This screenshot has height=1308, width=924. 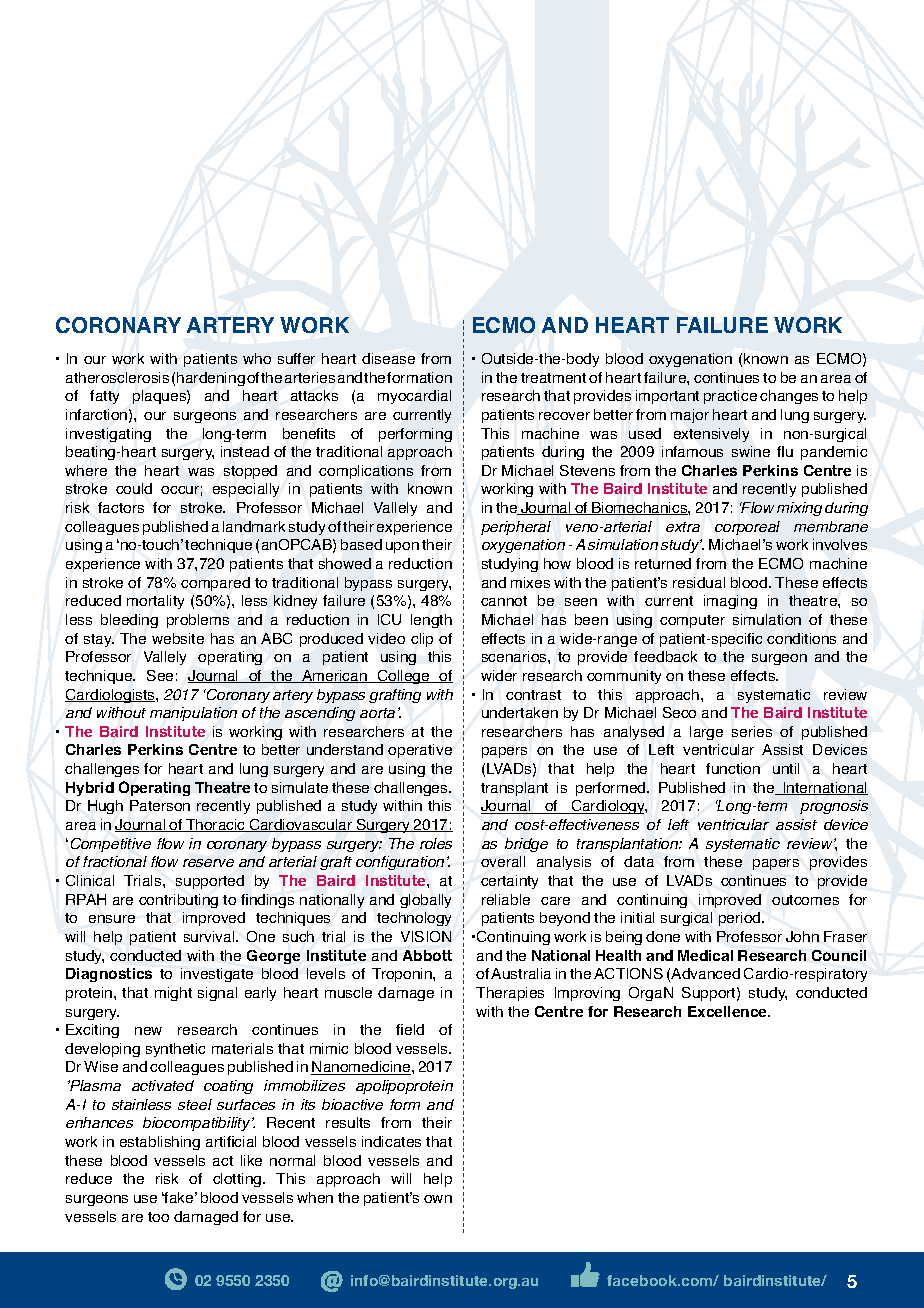 I want to click on hardening, so click(x=211, y=379).
